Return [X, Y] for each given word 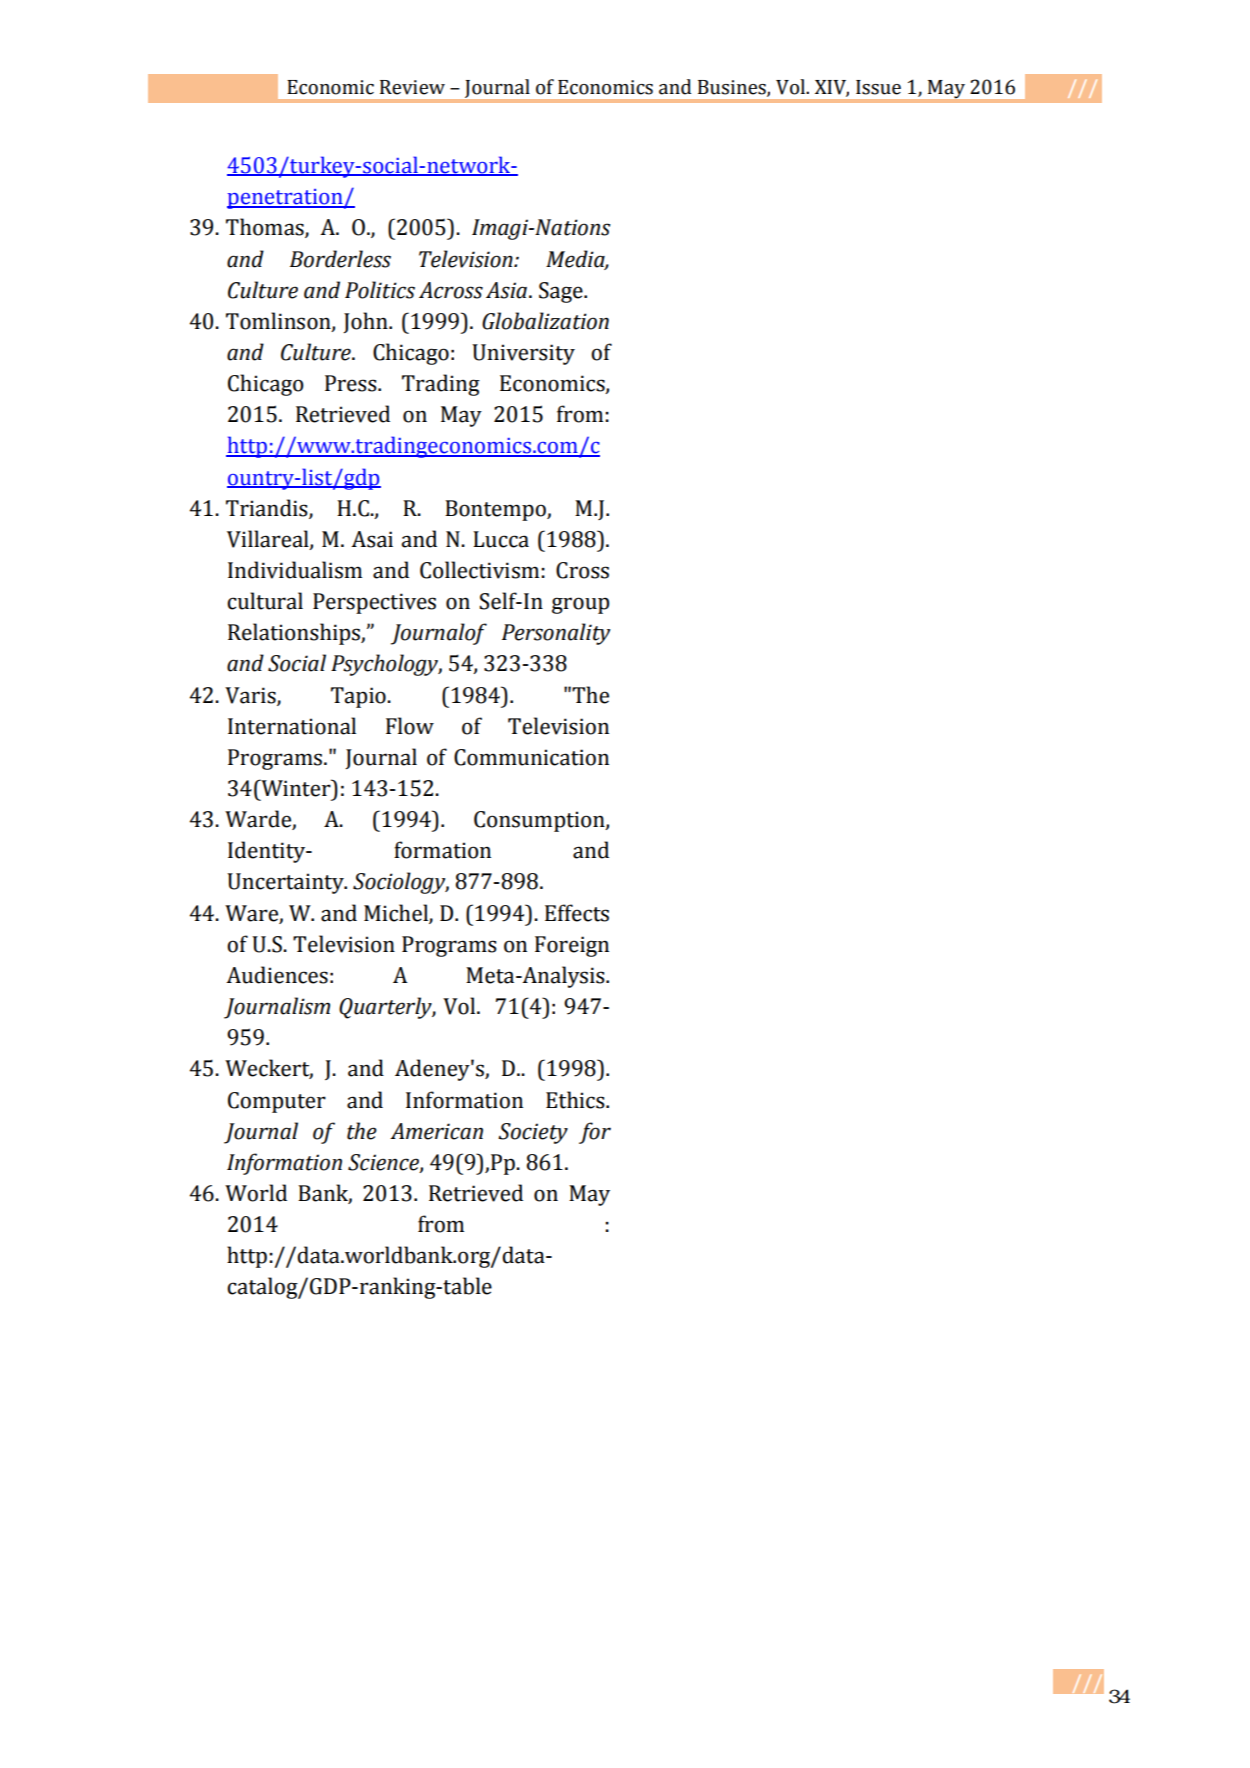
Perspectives [374, 603]
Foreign [572, 946]
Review [412, 87]
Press [352, 383]
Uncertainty [286, 883]
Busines [733, 88]
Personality [556, 634]
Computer [277, 1102]
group [580, 605]
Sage [562, 292]
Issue [878, 87]
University [523, 354]
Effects [577, 913]
